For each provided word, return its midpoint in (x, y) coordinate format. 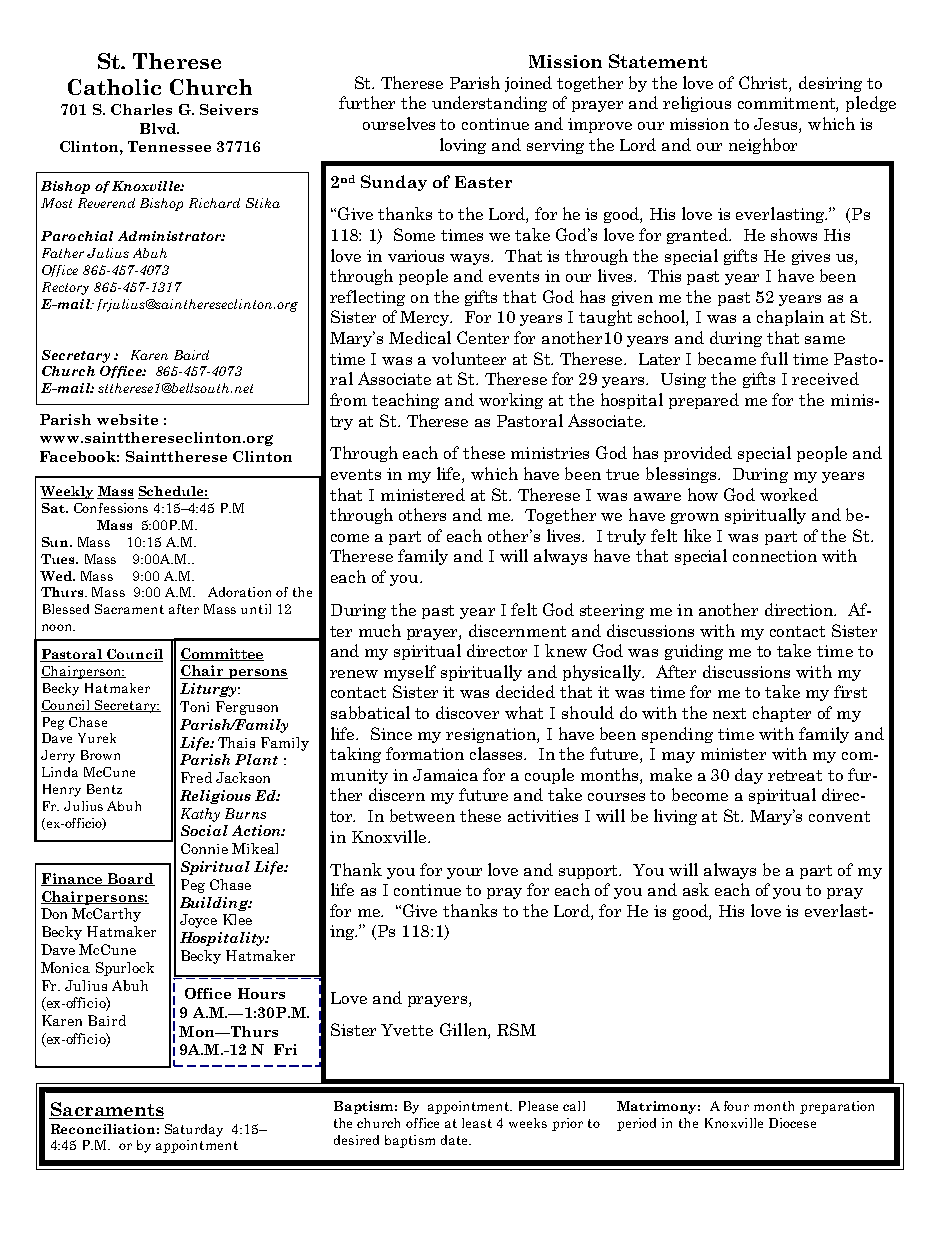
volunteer (469, 358)
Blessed (66, 609)
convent (839, 816)
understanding (489, 104)
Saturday (194, 1130)
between (422, 815)
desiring (830, 84)
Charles (141, 109)
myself (410, 673)
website (127, 419)
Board (130, 879)
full (774, 358)
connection (775, 556)
